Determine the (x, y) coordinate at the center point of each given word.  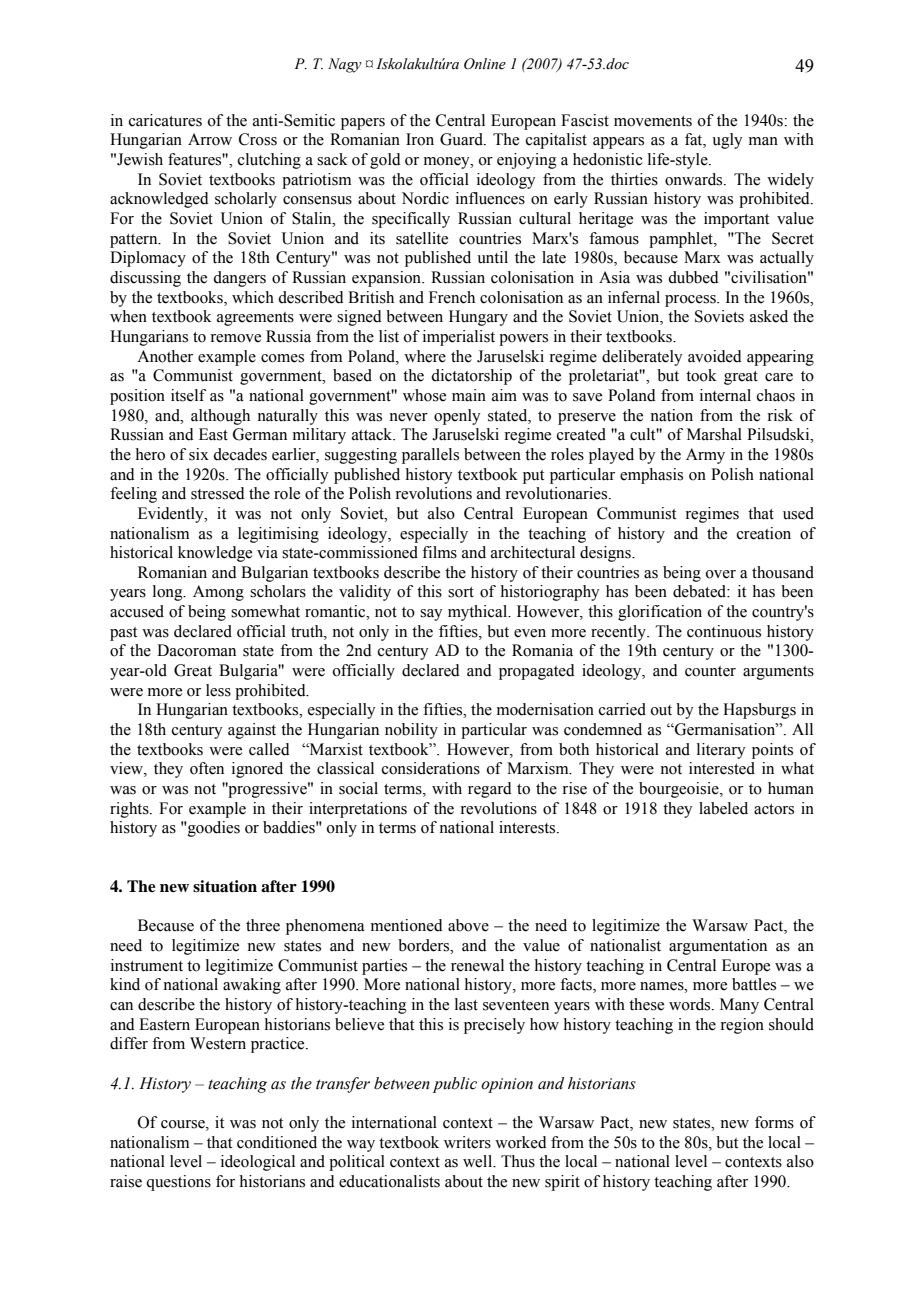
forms (774, 1122)
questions (178, 1183)
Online (485, 64)
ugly (727, 141)
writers (467, 1142)
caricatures (165, 120)
